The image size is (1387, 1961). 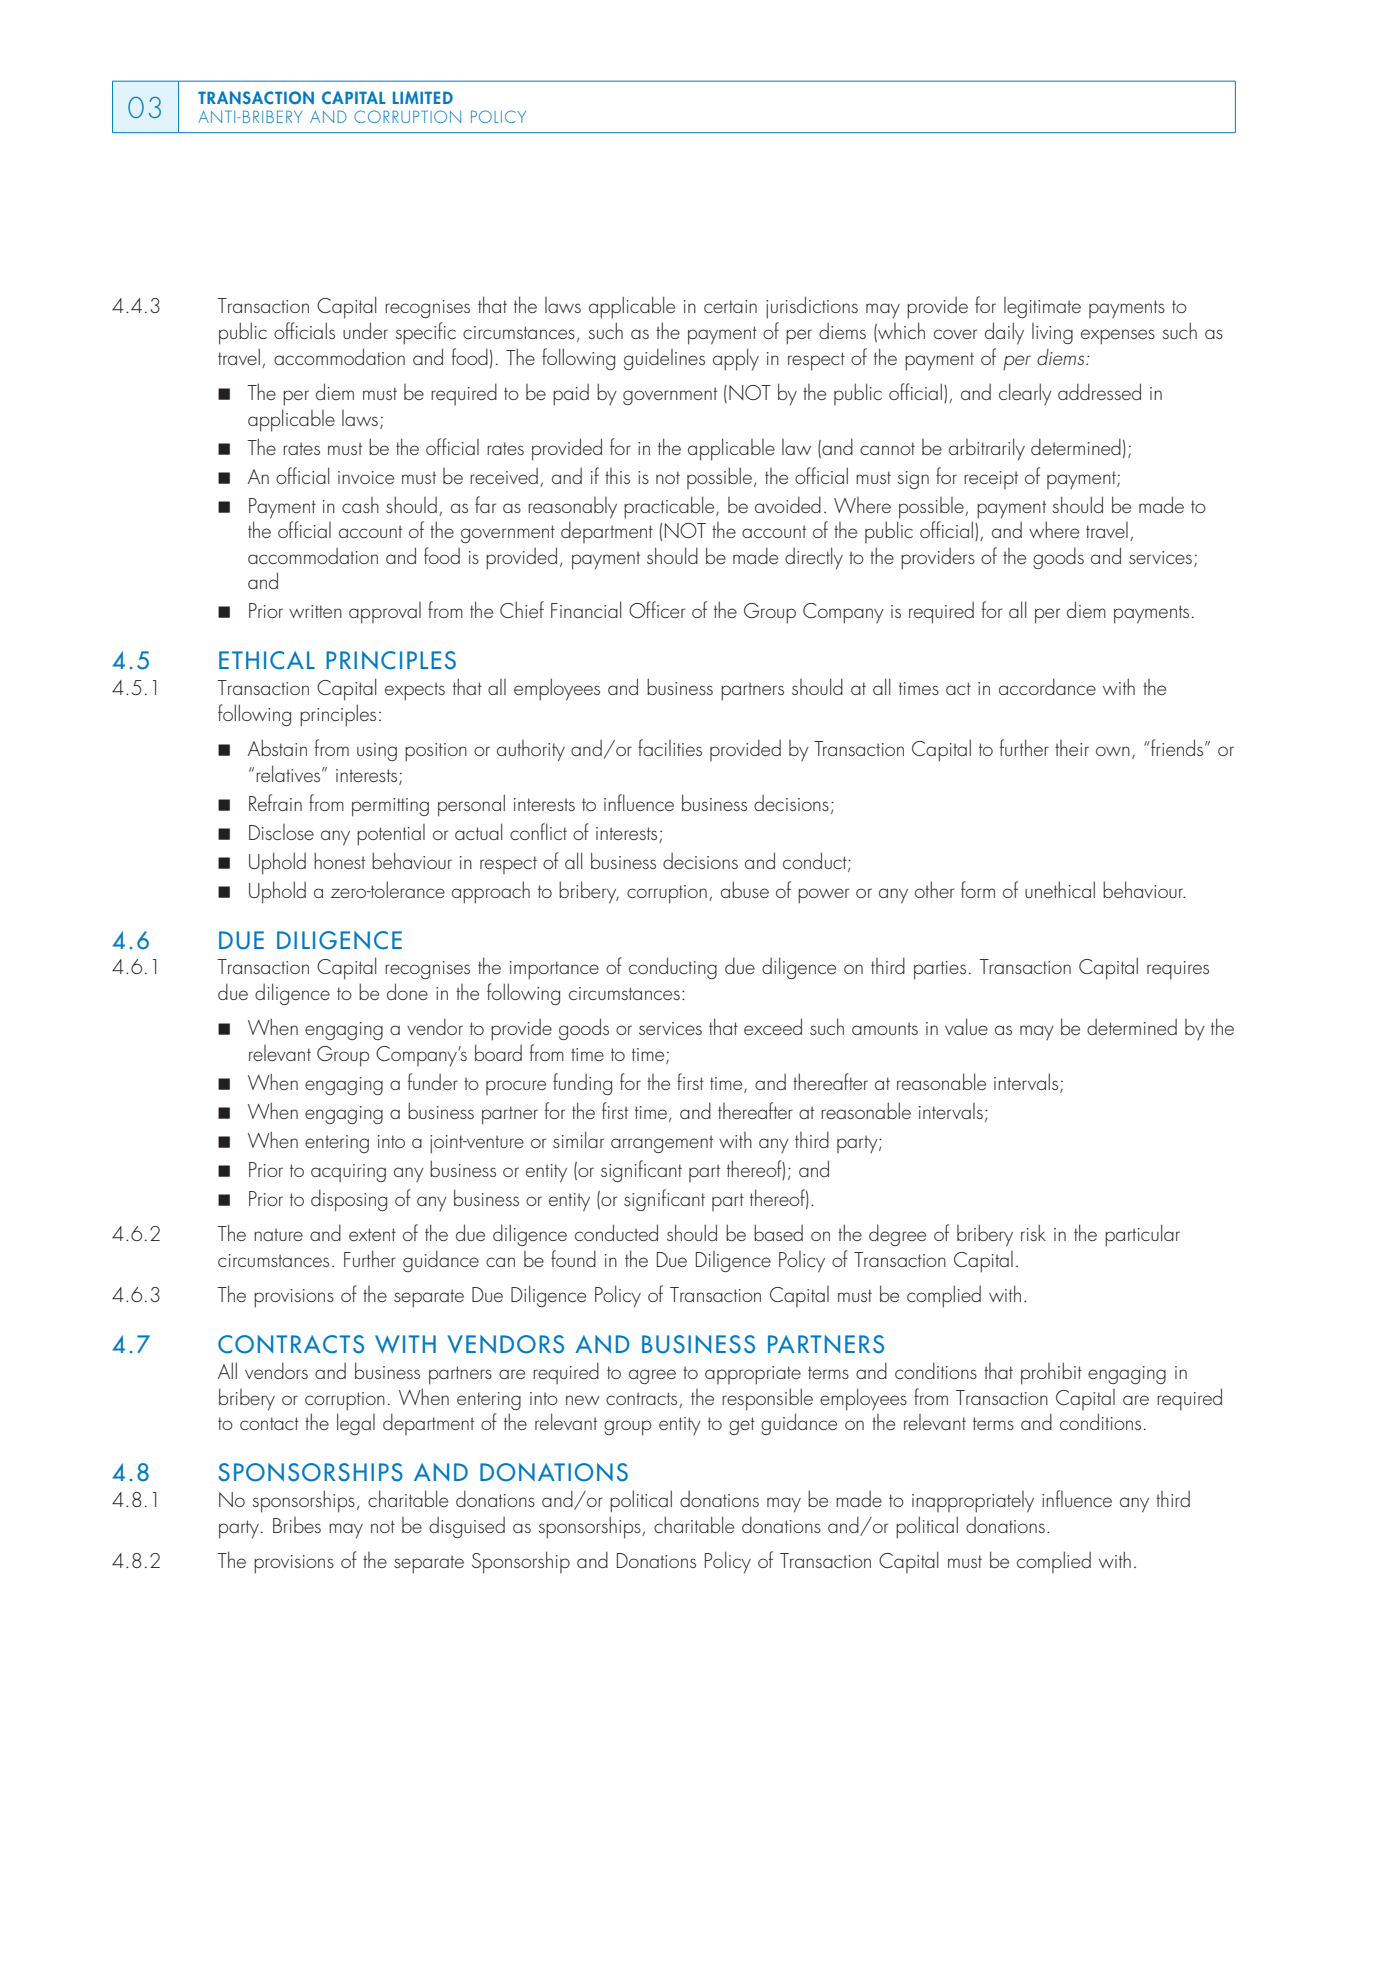 I want to click on value, so click(x=966, y=1026).
